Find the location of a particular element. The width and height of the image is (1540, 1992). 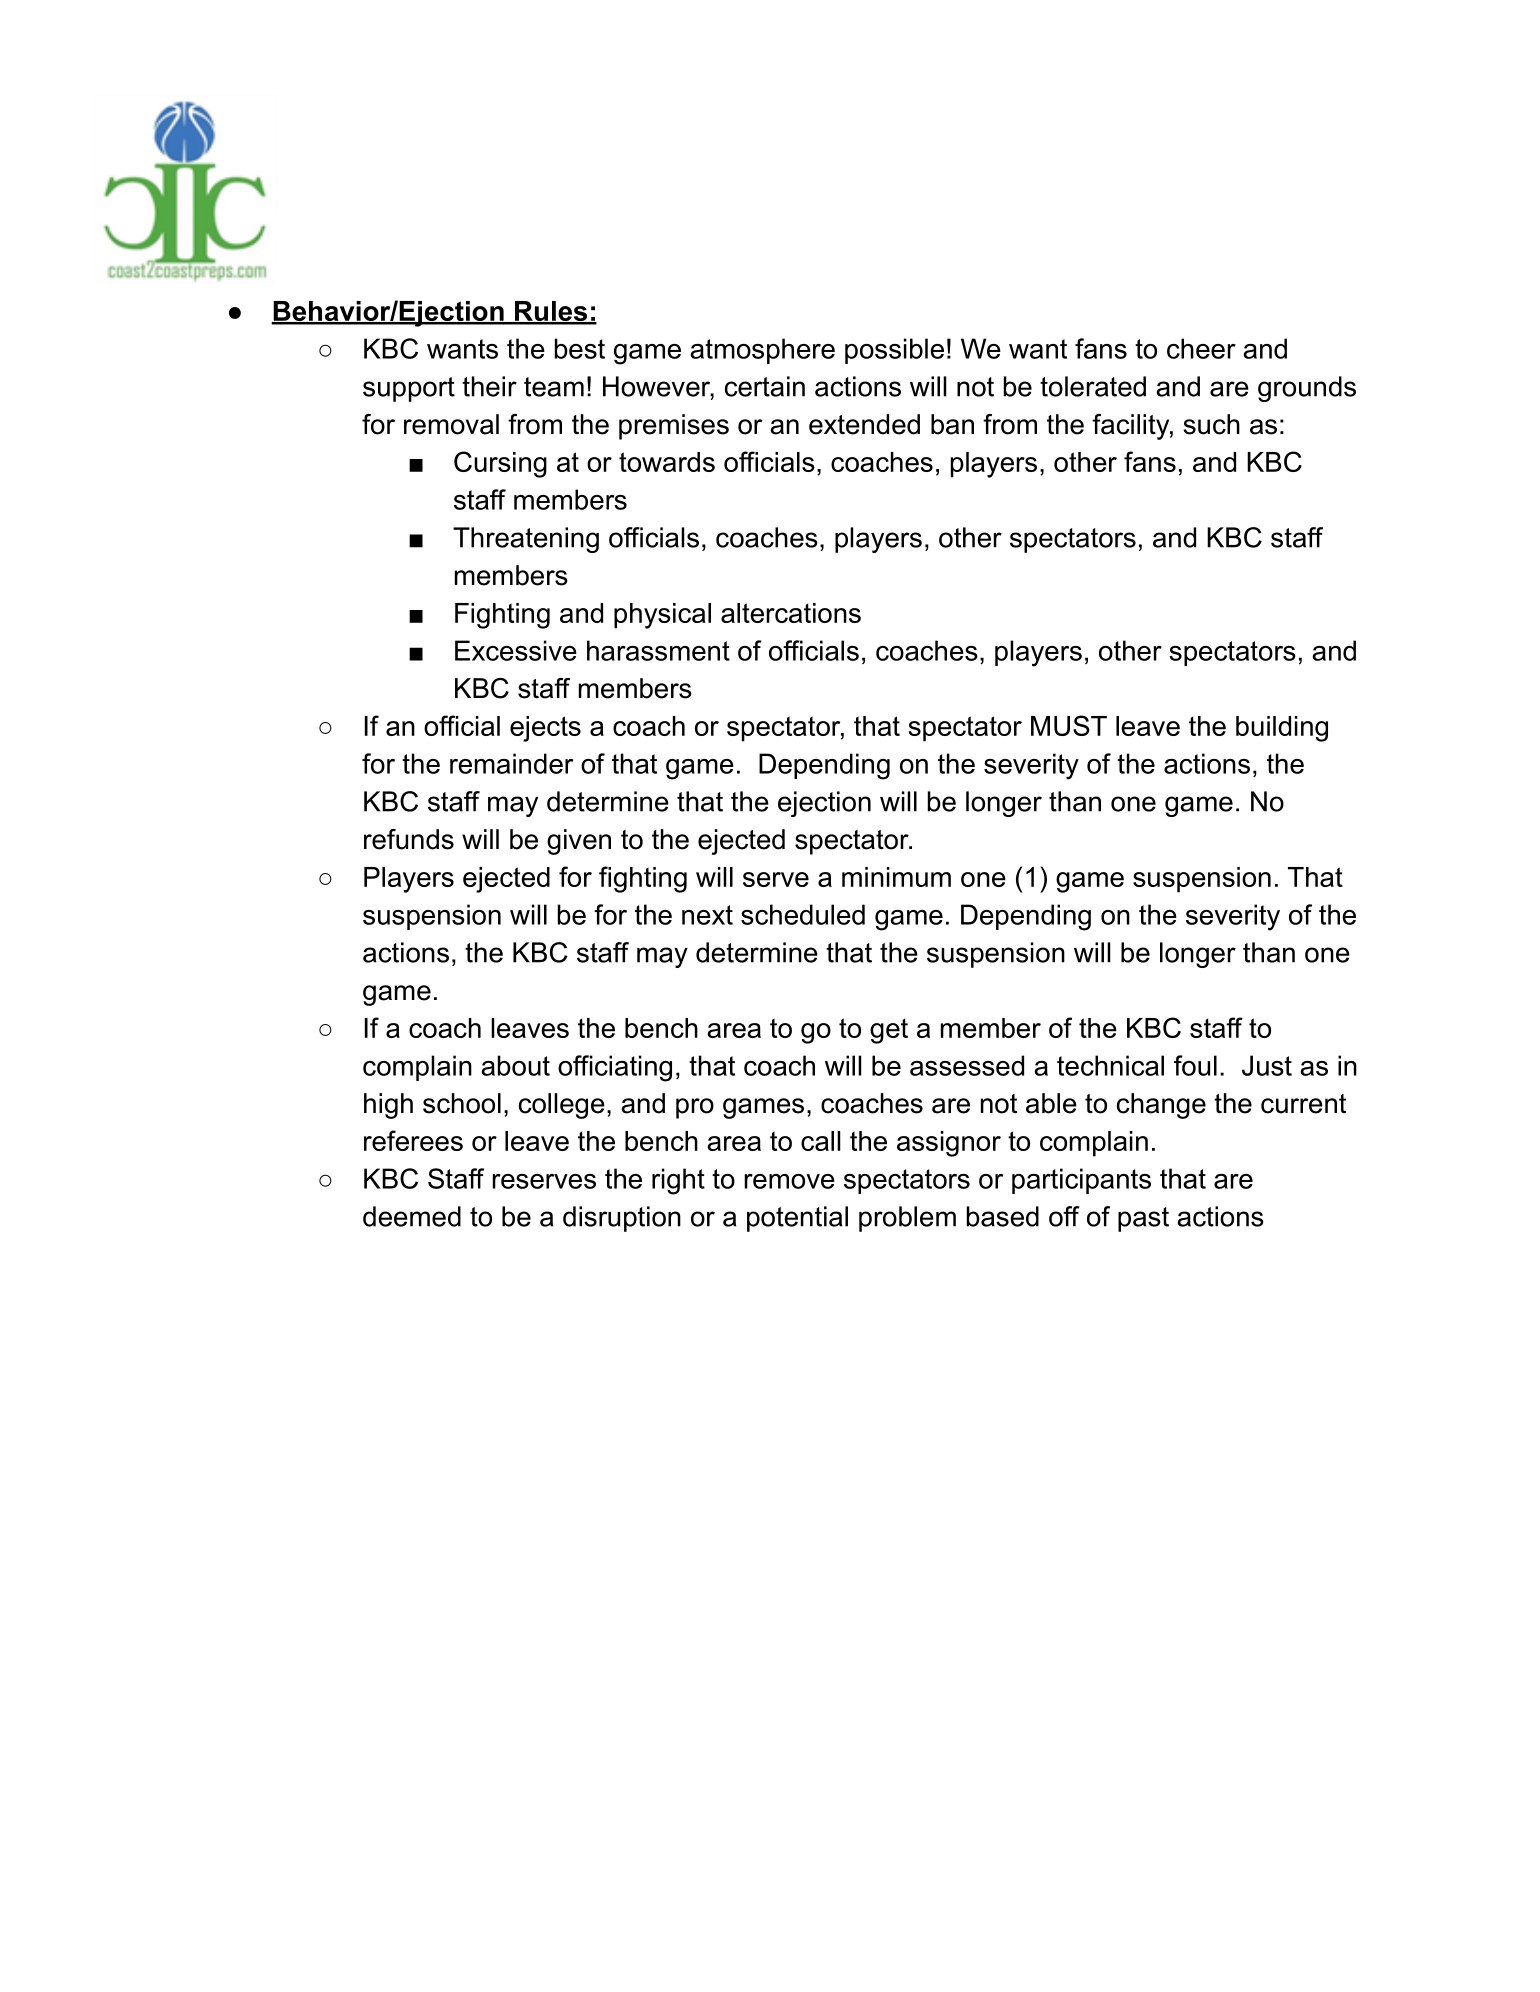

minimum is located at coordinates (896, 877).
